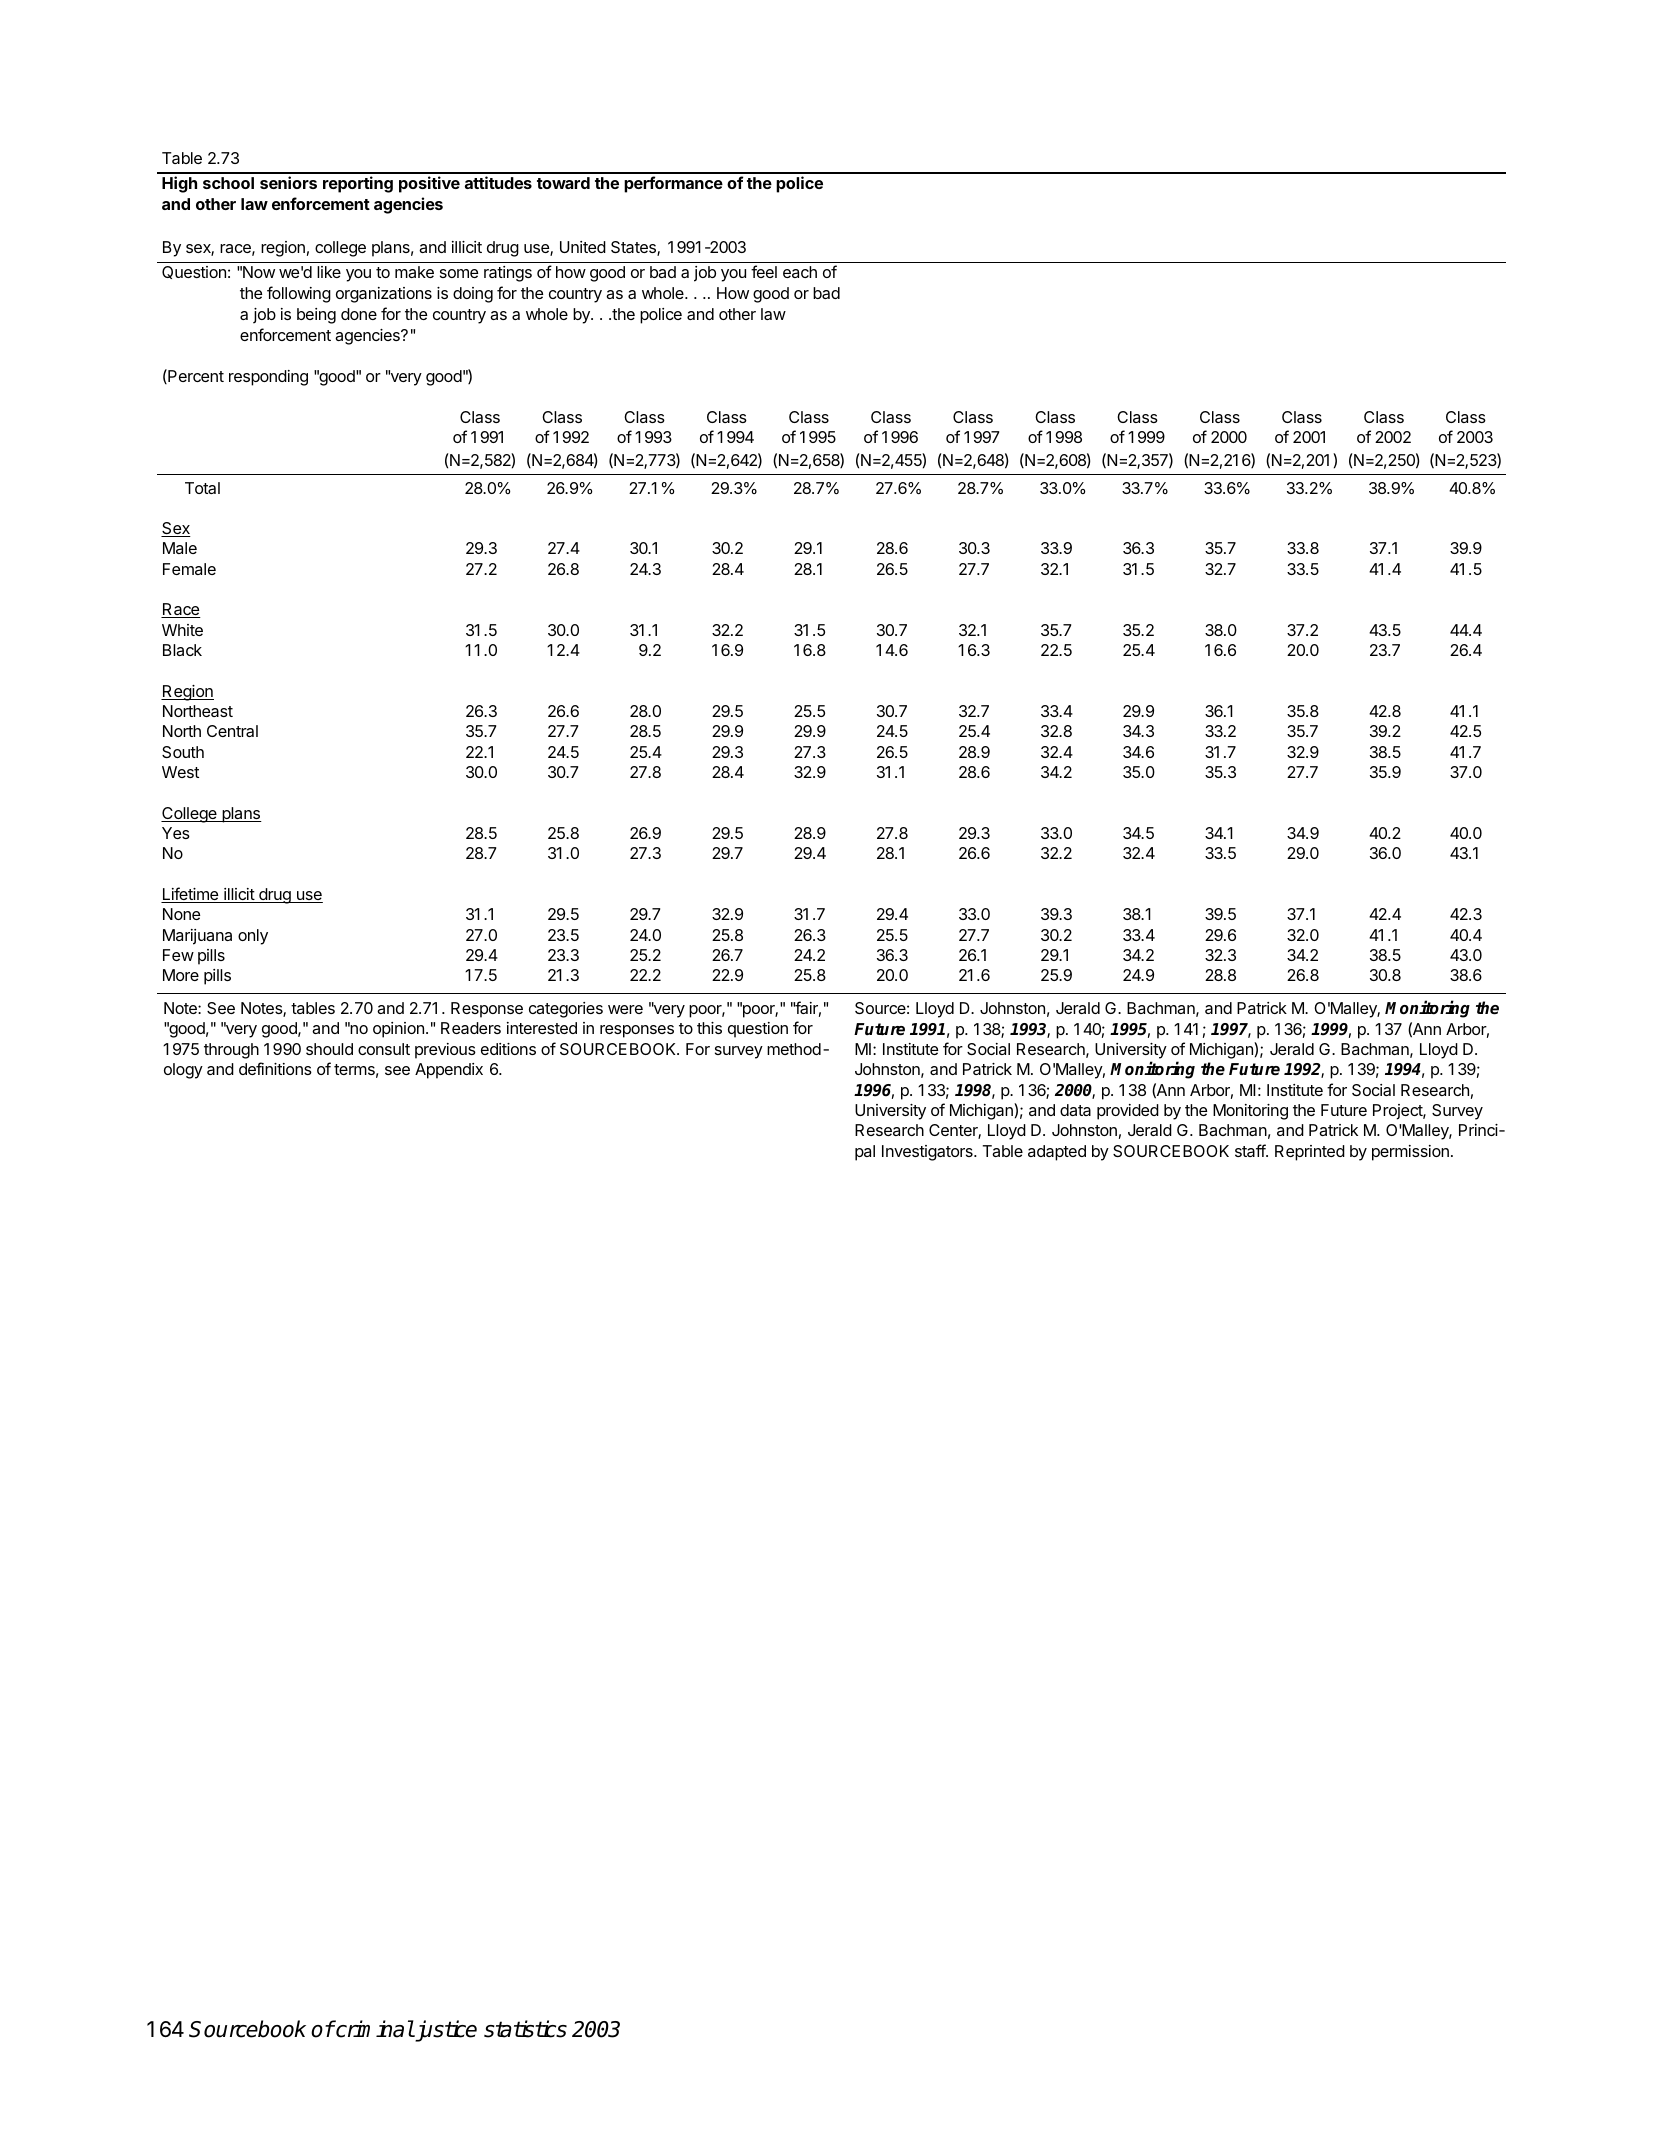 The height and width of the screenshot is (2152, 1663). What do you see at coordinates (275, 1068) in the screenshot?
I see `definitions` at bounding box center [275, 1068].
